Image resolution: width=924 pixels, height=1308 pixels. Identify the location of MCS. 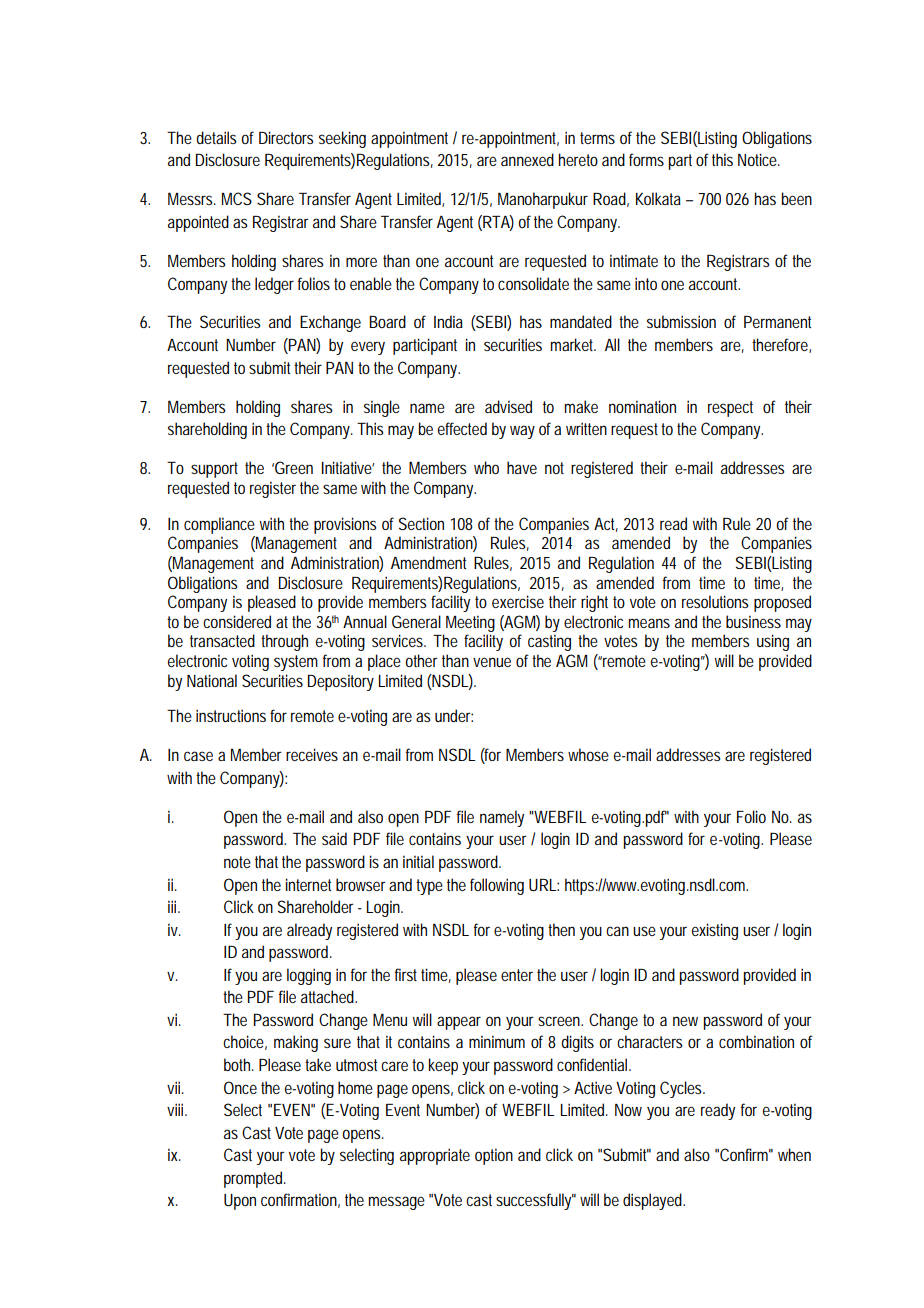
(237, 198).
